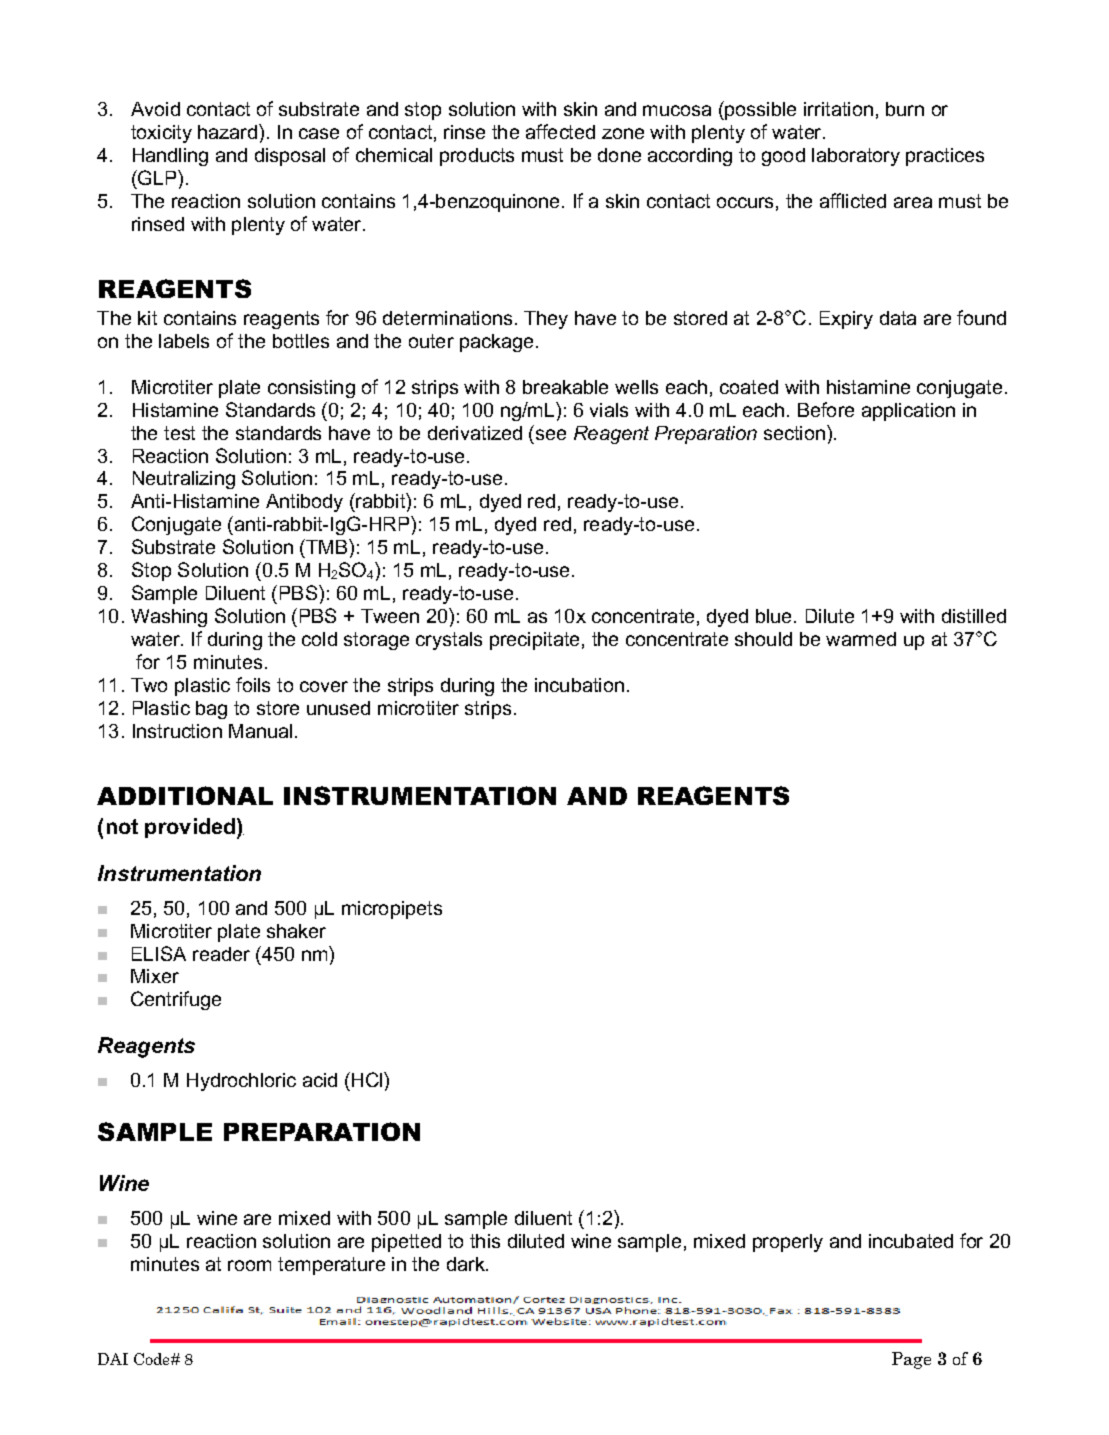 The height and width of the screenshot is (1435, 1109). What do you see at coordinates (467, 1264) in the screenshot?
I see `dark` at bounding box center [467, 1264].
